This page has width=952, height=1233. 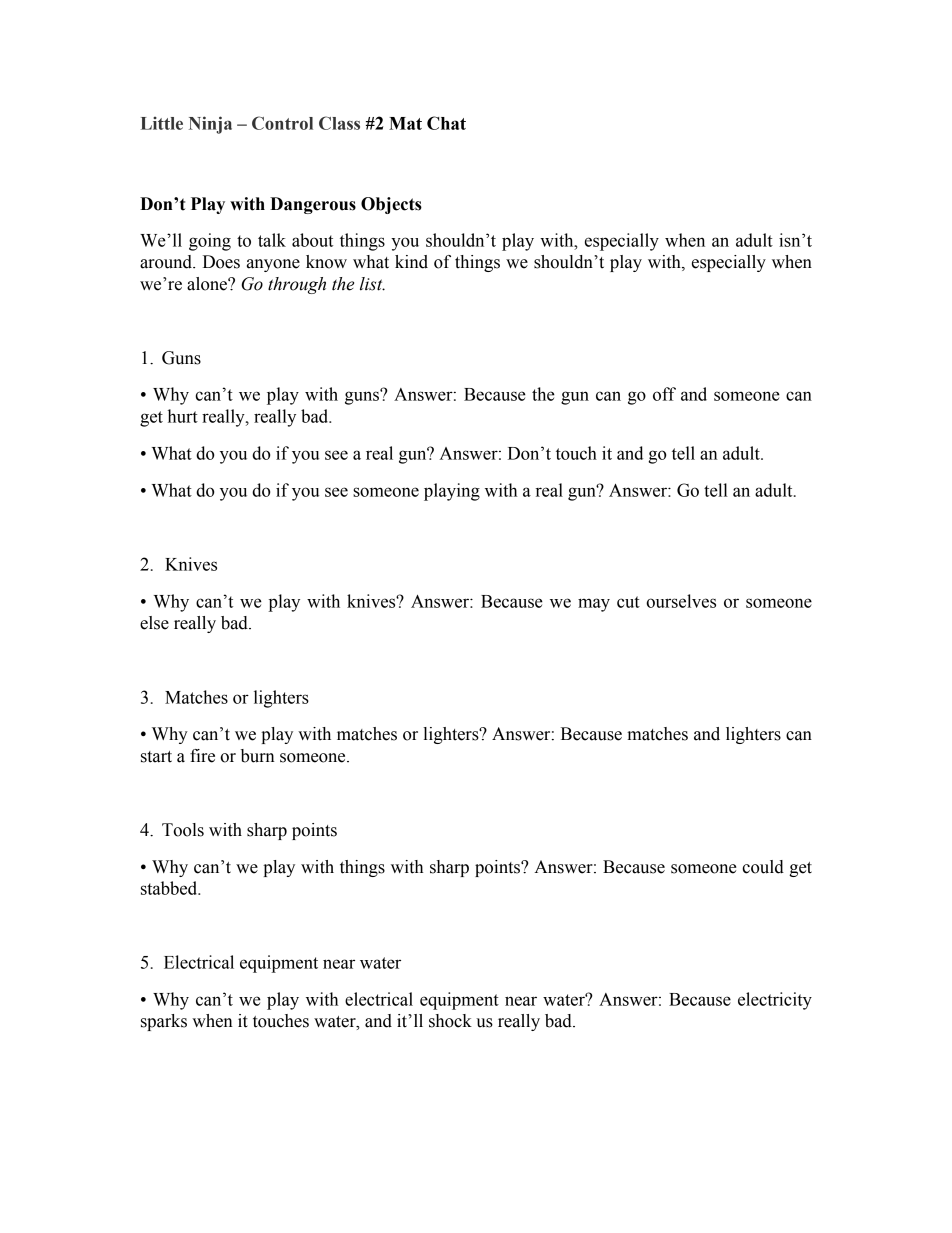 I want to click on Chat, so click(x=446, y=123).
